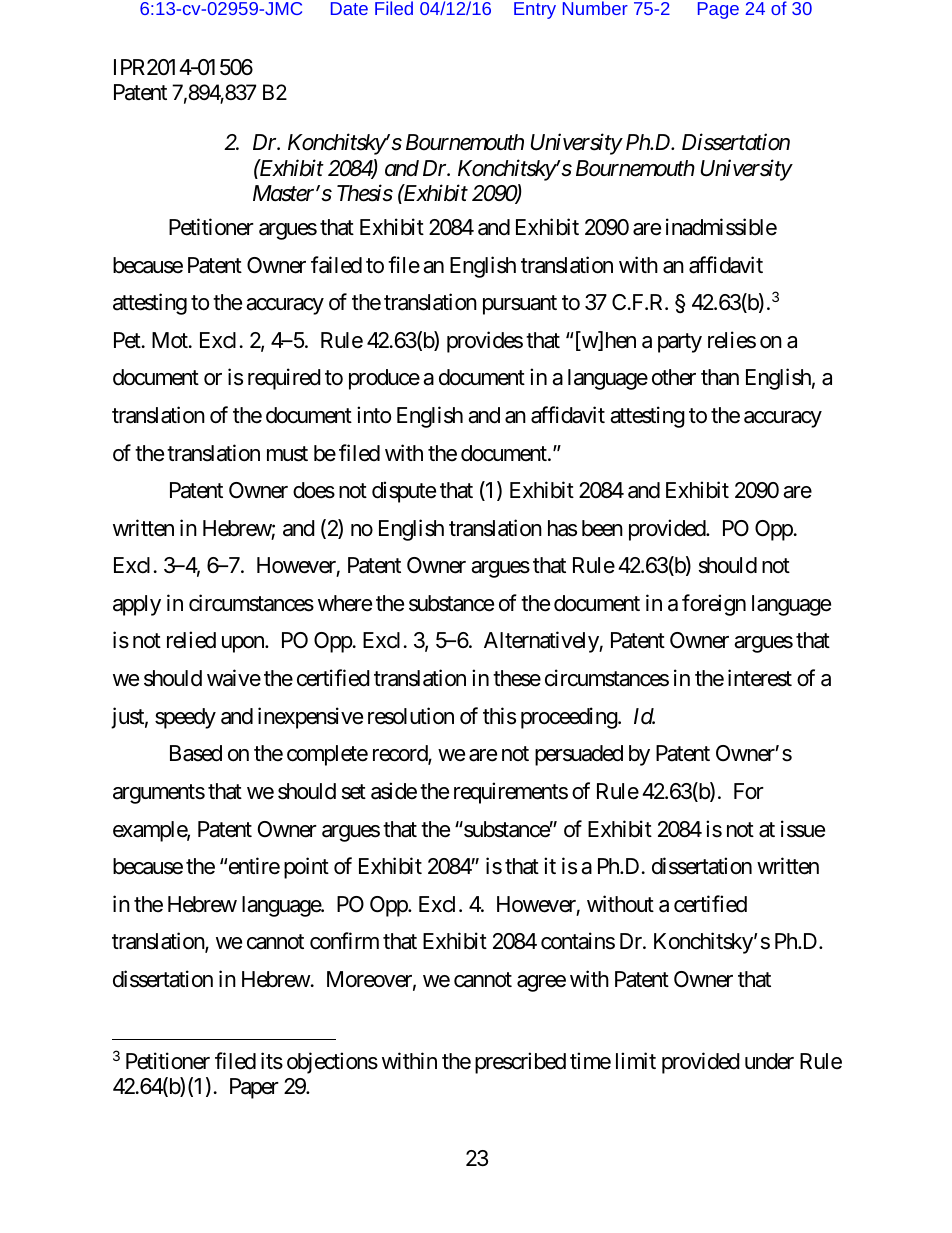 This page has height=1233, width=952. What do you see at coordinates (718, 10) in the page?
I see `Page` at bounding box center [718, 10].
